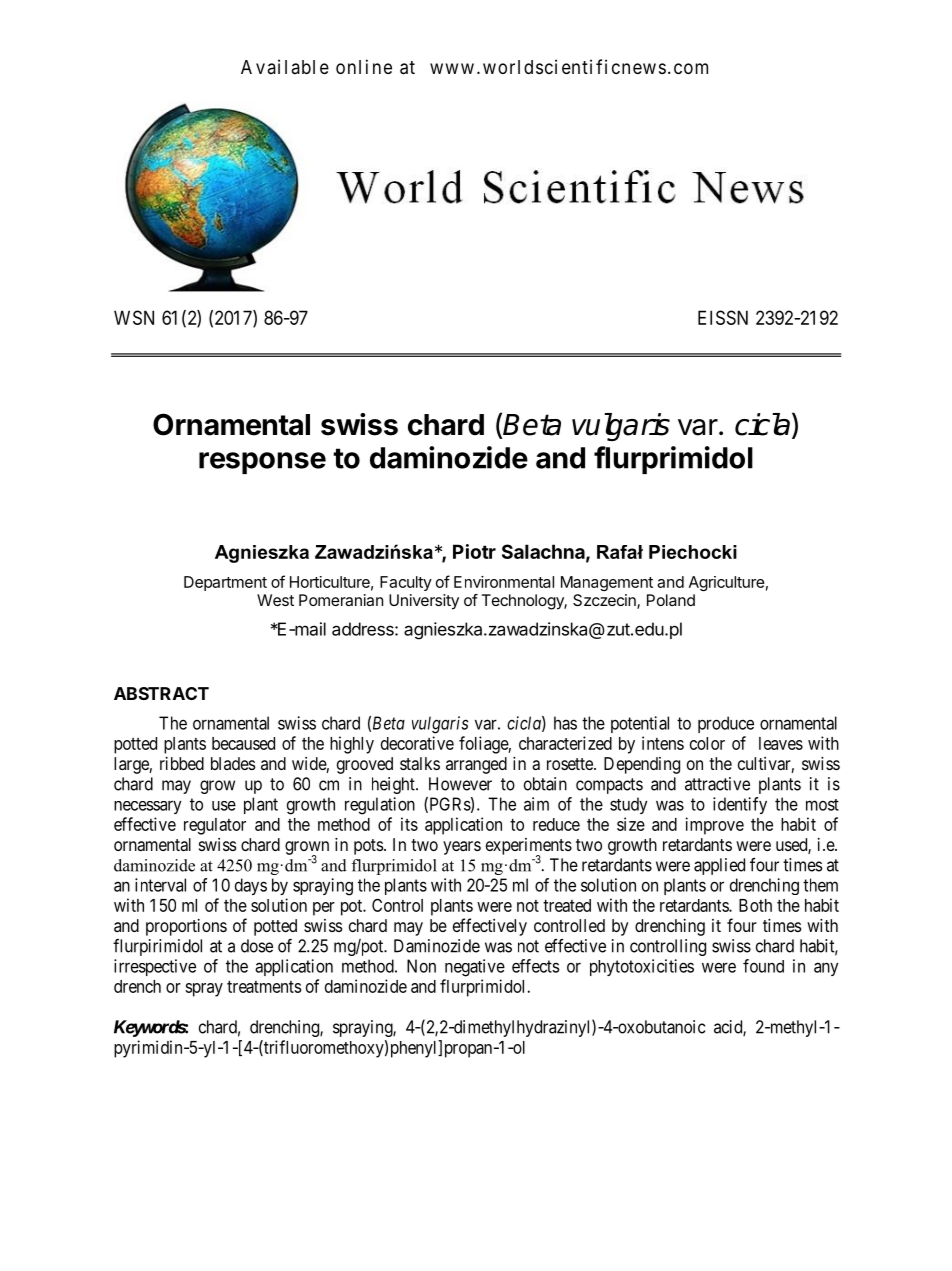  What do you see at coordinates (364, 66) in the screenshot?
I see `online` at bounding box center [364, 66].
